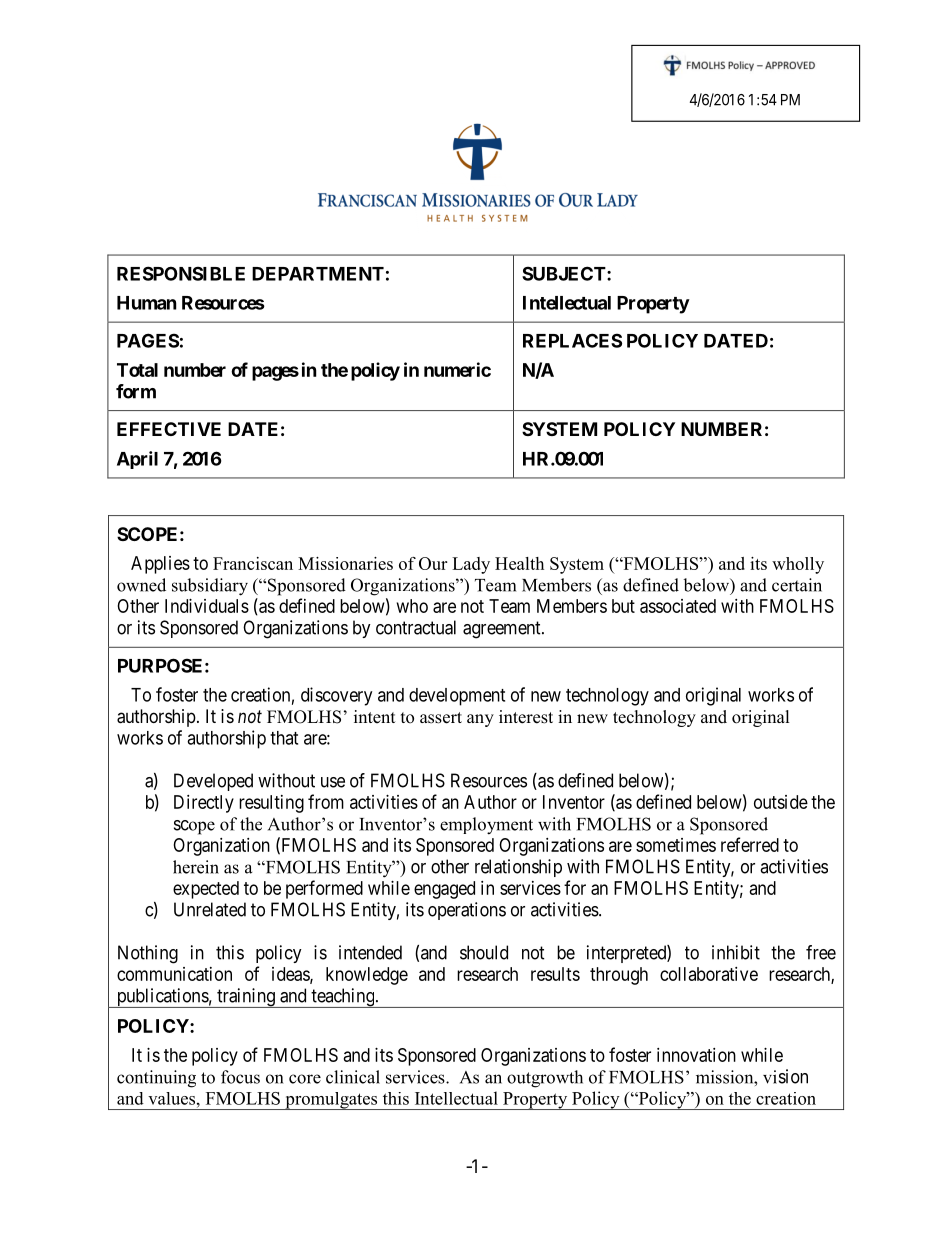 This document has height=1233, width=952. Describe the element at coordinates (467, 911) in the document. I see `operations` at that location.
